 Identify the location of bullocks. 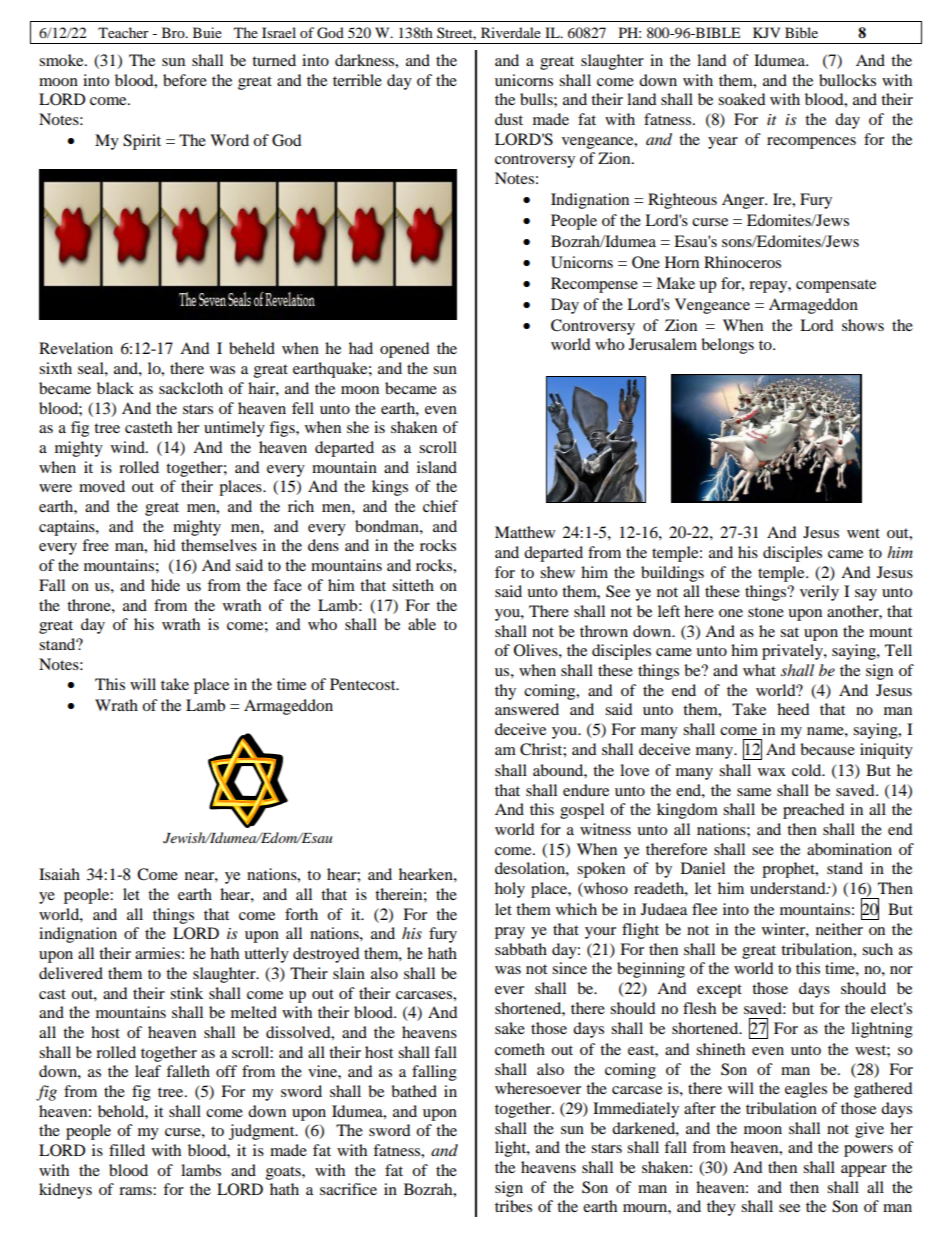
(847, 80).
